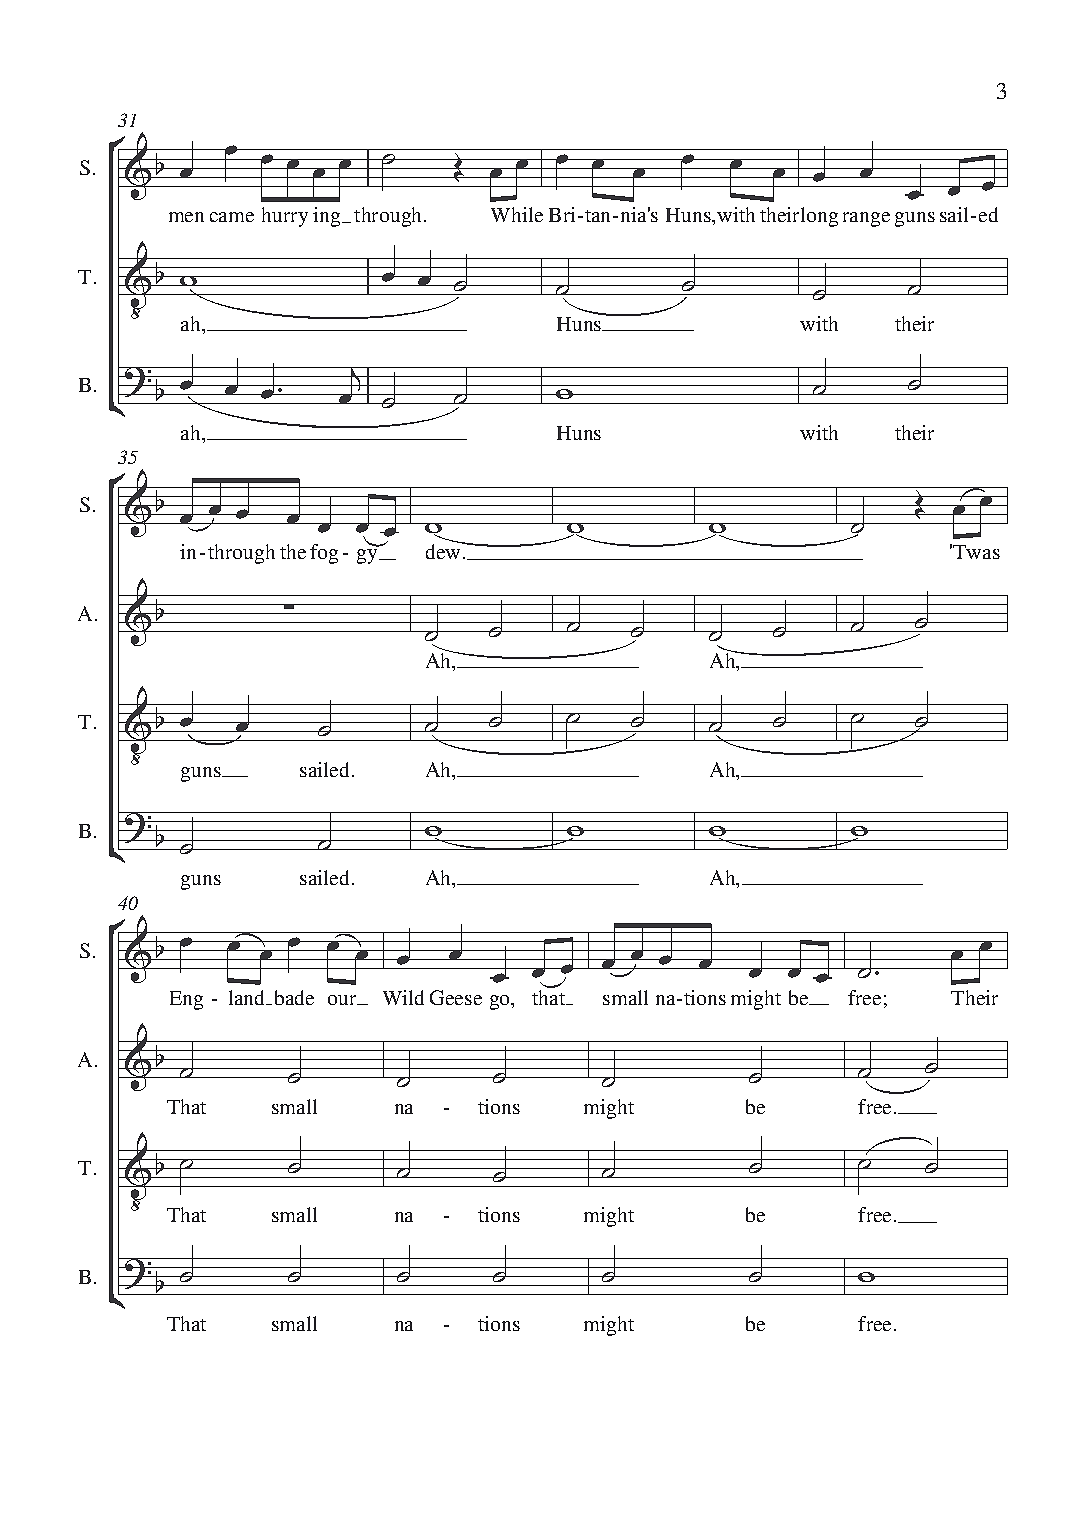  What do you see at coordinates (562, 214) in the screenshot?
I see `Bri` at bounding box center [562, 214].
